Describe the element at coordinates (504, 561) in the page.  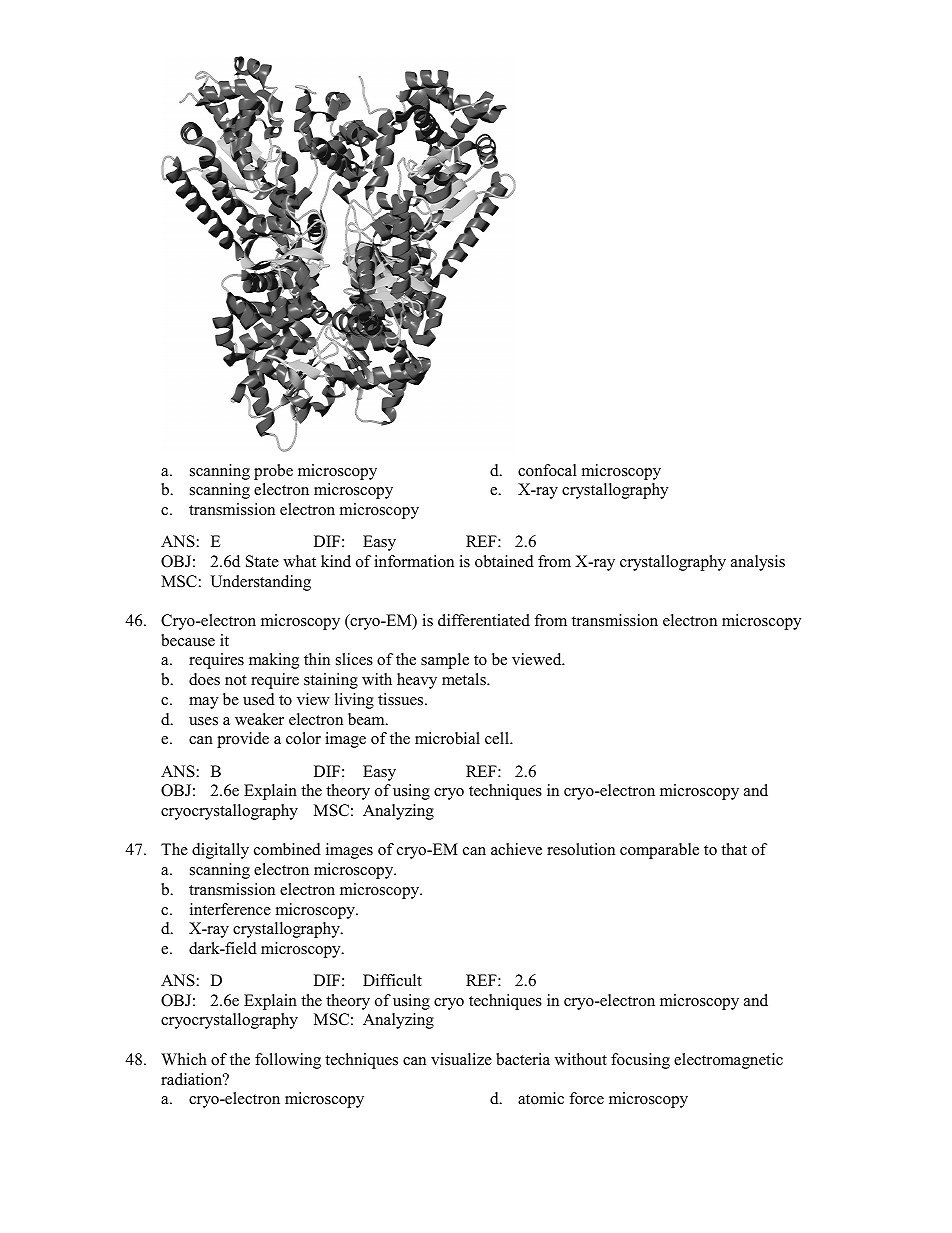
I see `obtained` at that location.
